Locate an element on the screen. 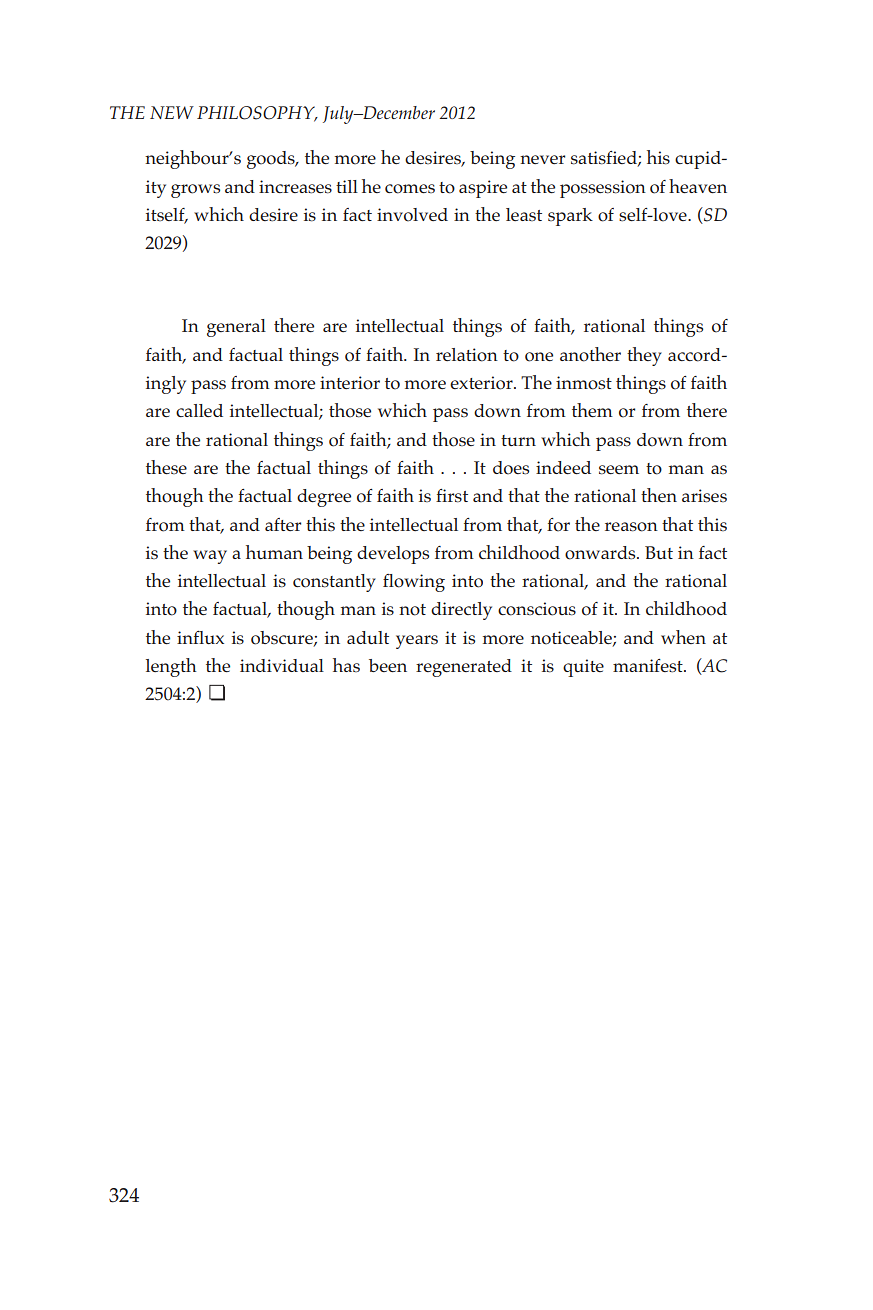 The image size is (873, 1310). influx is located at coordinates (200, 637).
